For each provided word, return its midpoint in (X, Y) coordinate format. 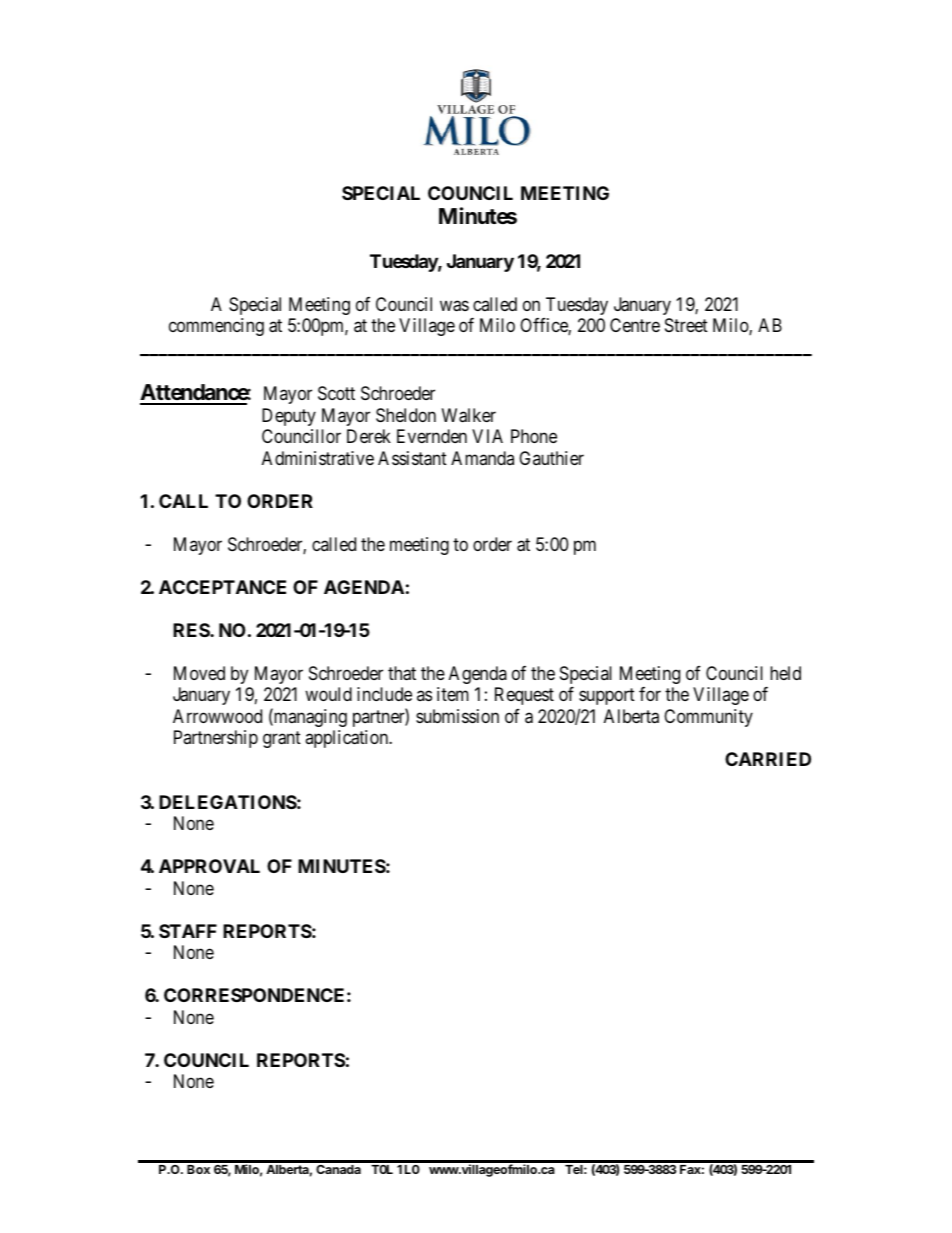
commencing (216, 327)
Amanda (482, 458)
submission (457, 716)
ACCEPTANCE (222, 587)
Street (686, 325)
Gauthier (551, 458)
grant (282, 739)
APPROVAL (209, 866)
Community (708, 718)
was (454, 306)
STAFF (188, 931)
